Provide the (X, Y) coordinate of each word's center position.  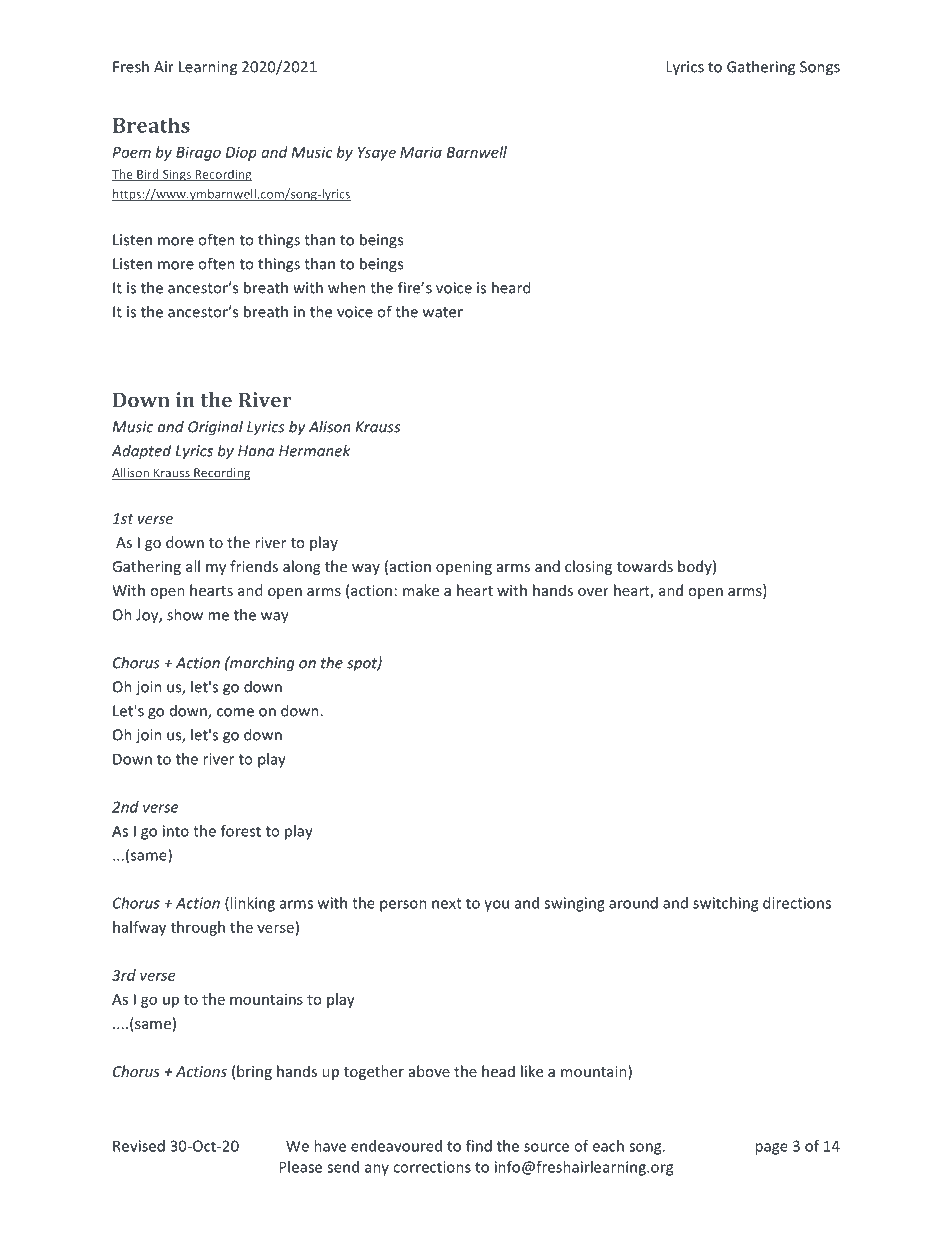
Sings (176, 176)
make (421, 590)
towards (645, 566)
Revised (139, 1146)
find (479, 1146)
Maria (421, 152)
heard (511, 287)
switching (725, 904)
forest (241, 831)
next (447, 903)
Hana (256, 451)
